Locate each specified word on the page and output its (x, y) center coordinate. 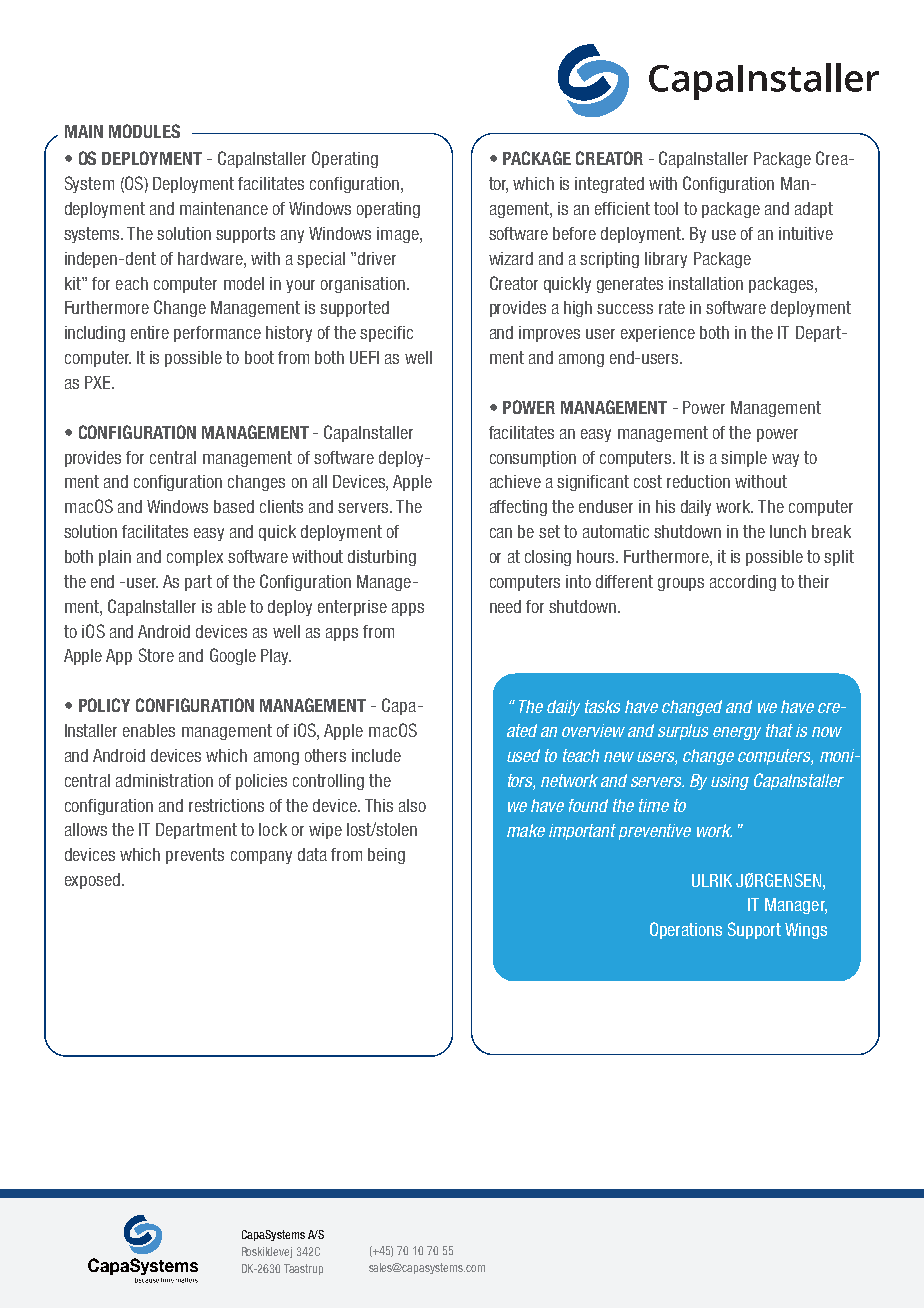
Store (156, 655)
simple (744, 459)
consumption (533, 459)
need (505, 606)
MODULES (144, 131)
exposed (94, 881)
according (743, 583)
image (399, 235)
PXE (99, 382)
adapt (814, 210)
